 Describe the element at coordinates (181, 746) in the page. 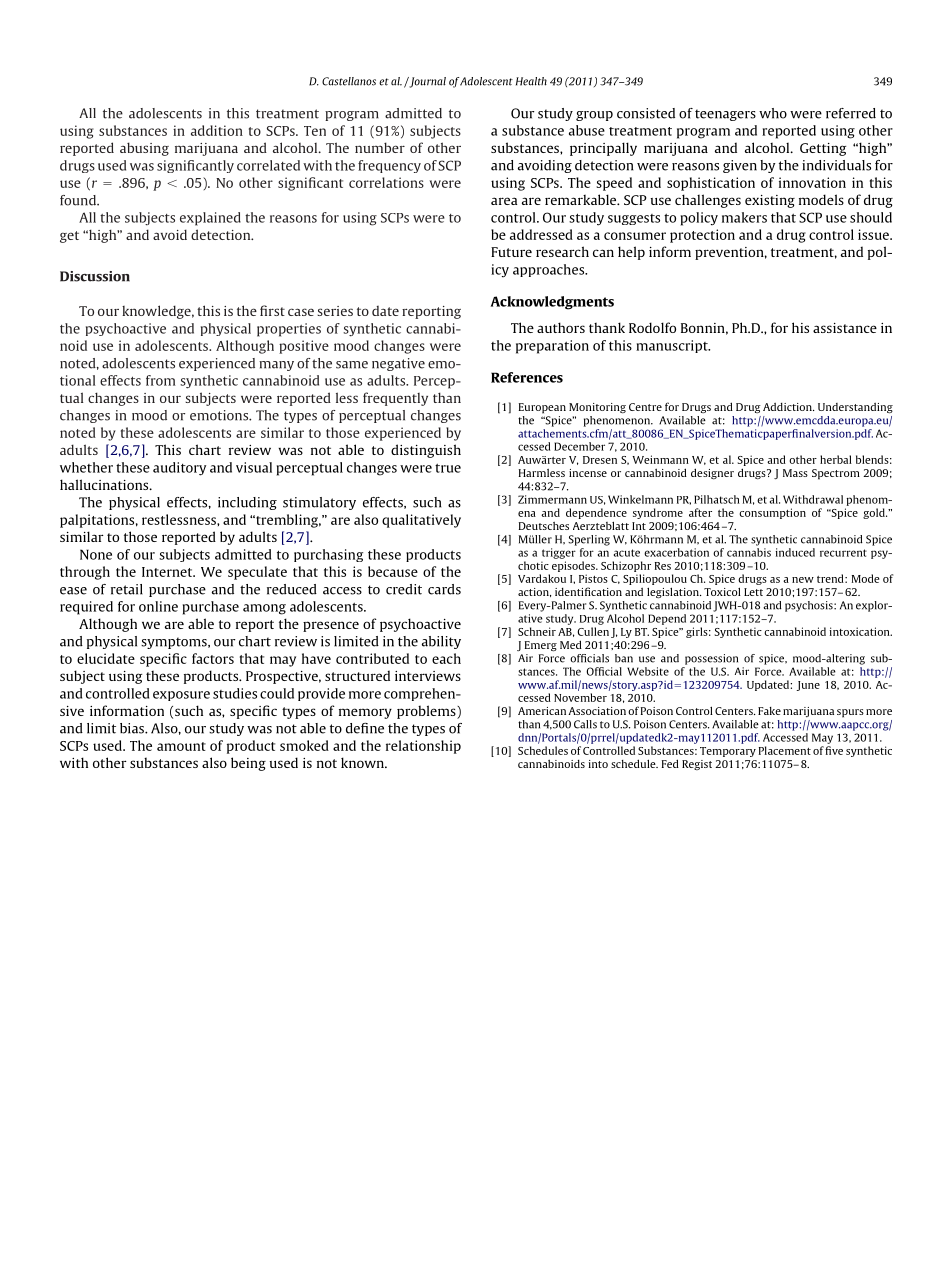

I see `amount` at that location.
